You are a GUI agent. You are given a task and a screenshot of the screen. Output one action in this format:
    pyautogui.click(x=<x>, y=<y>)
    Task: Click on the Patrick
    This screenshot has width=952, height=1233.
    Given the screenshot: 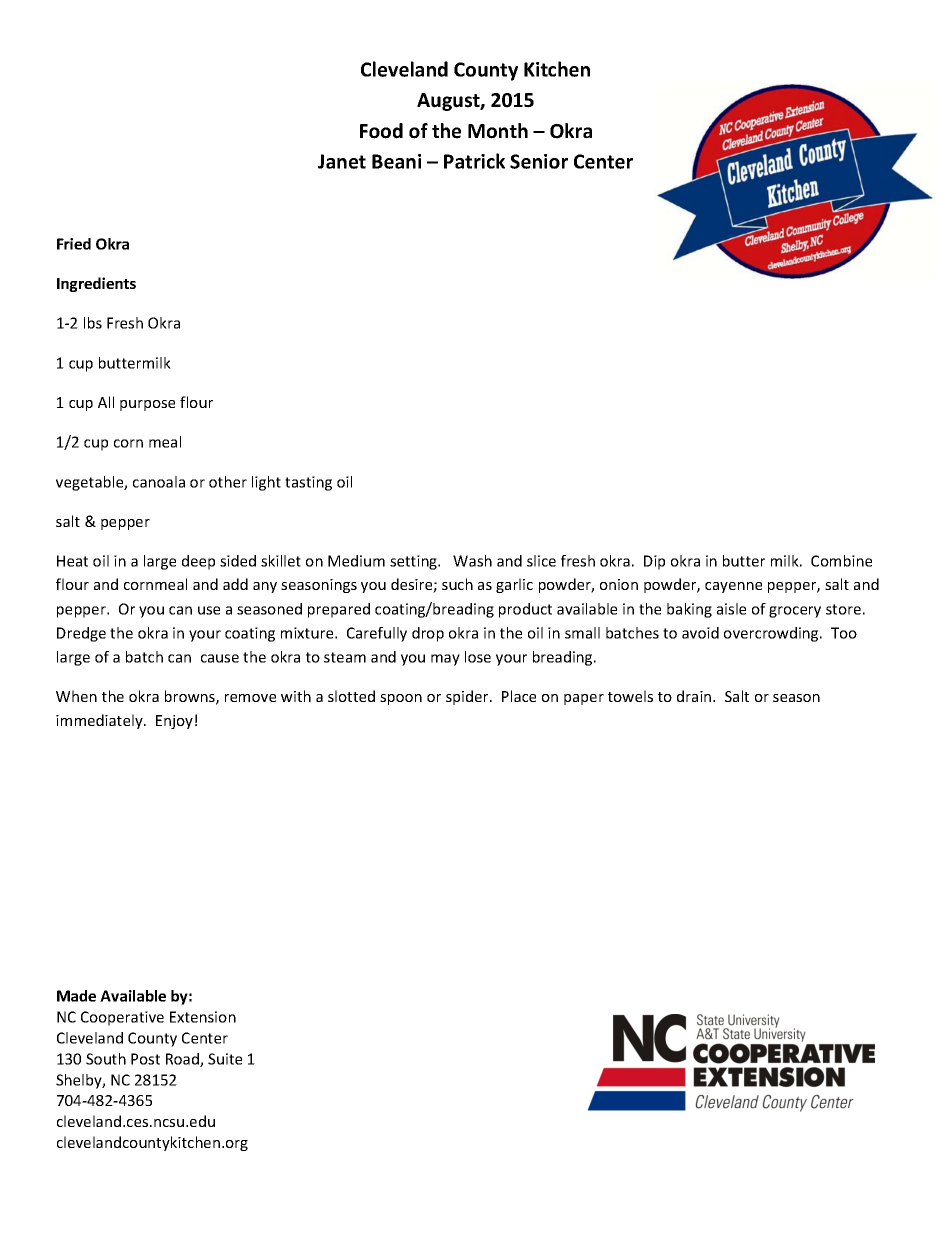 What is the action you would take?
    pyautogui.click(x=474, y=161)
